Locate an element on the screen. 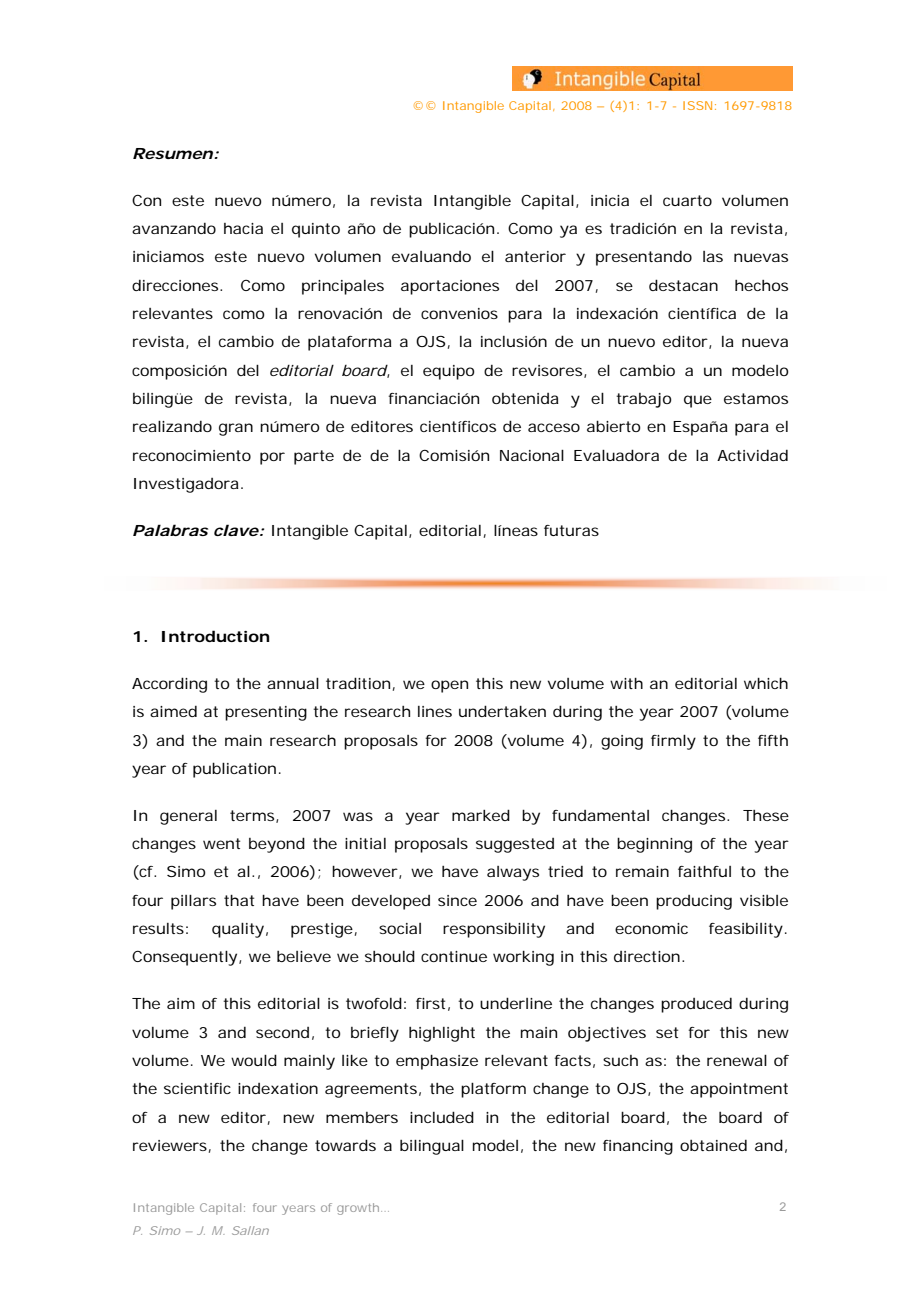  Nacional is located at coordinates (532, 455).
